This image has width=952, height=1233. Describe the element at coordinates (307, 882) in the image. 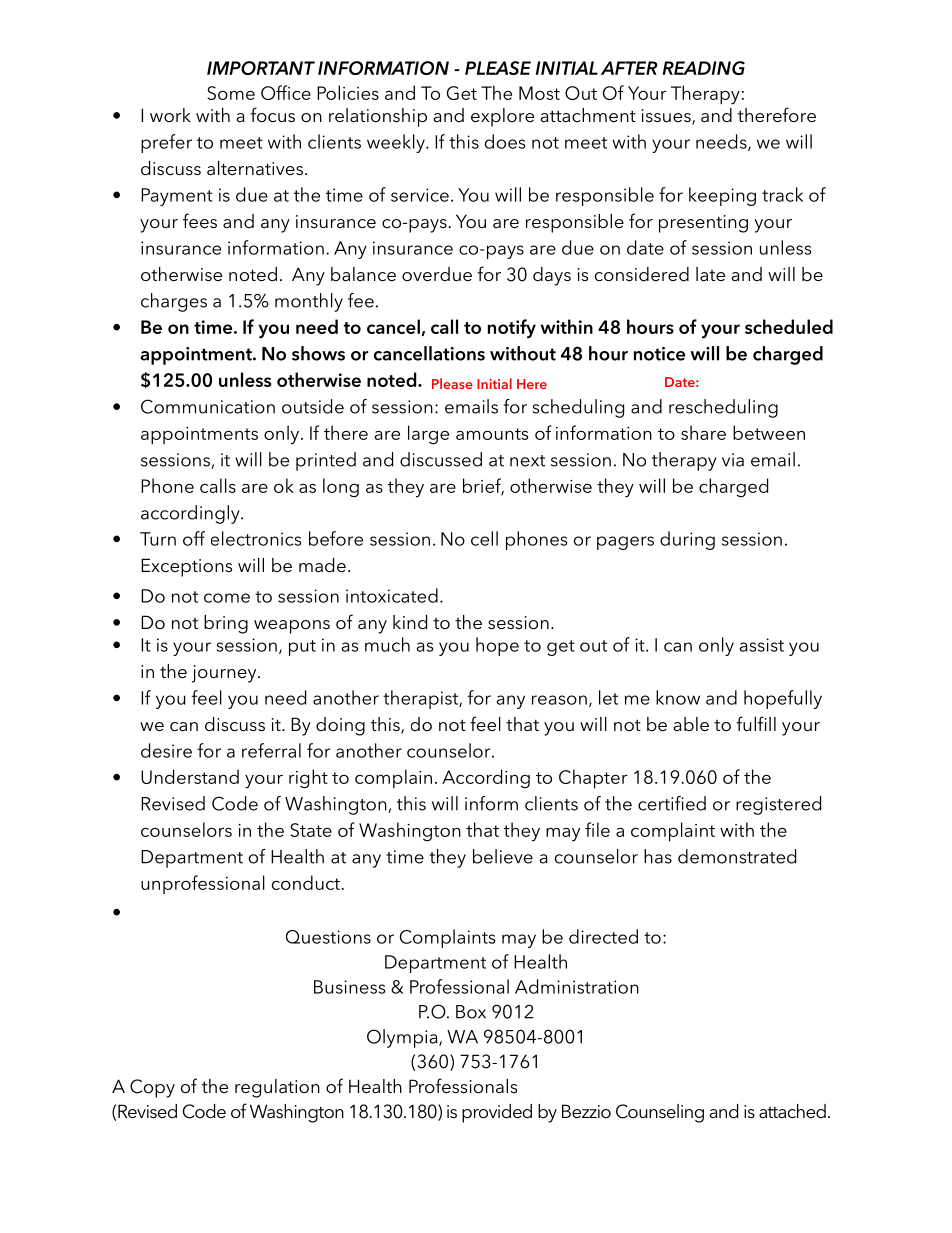

I see `conduct` at that location.
